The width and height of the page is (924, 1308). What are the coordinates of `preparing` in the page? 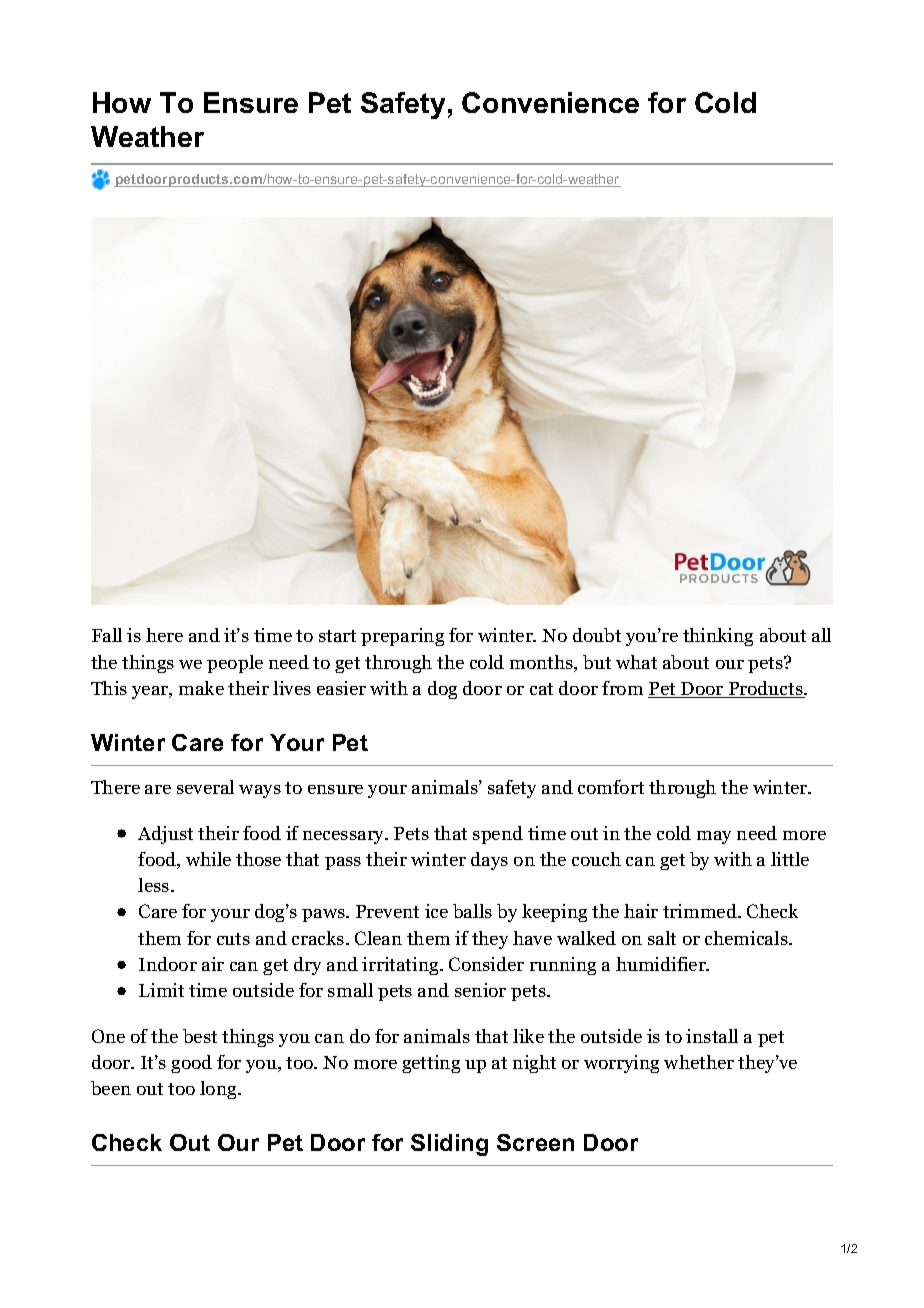 It's located at (402, 637).
